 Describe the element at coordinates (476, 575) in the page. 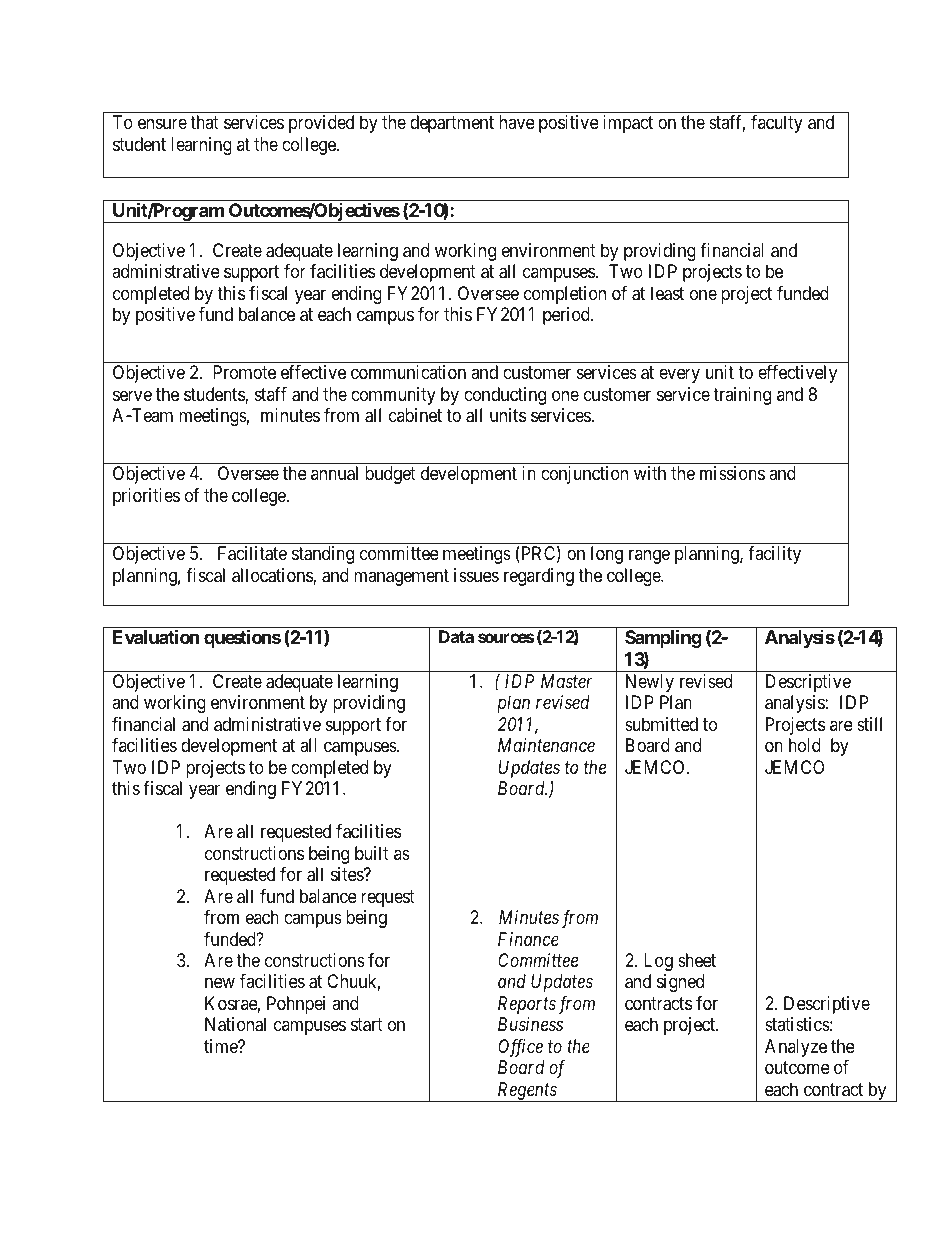

I see `issues` at that location.
